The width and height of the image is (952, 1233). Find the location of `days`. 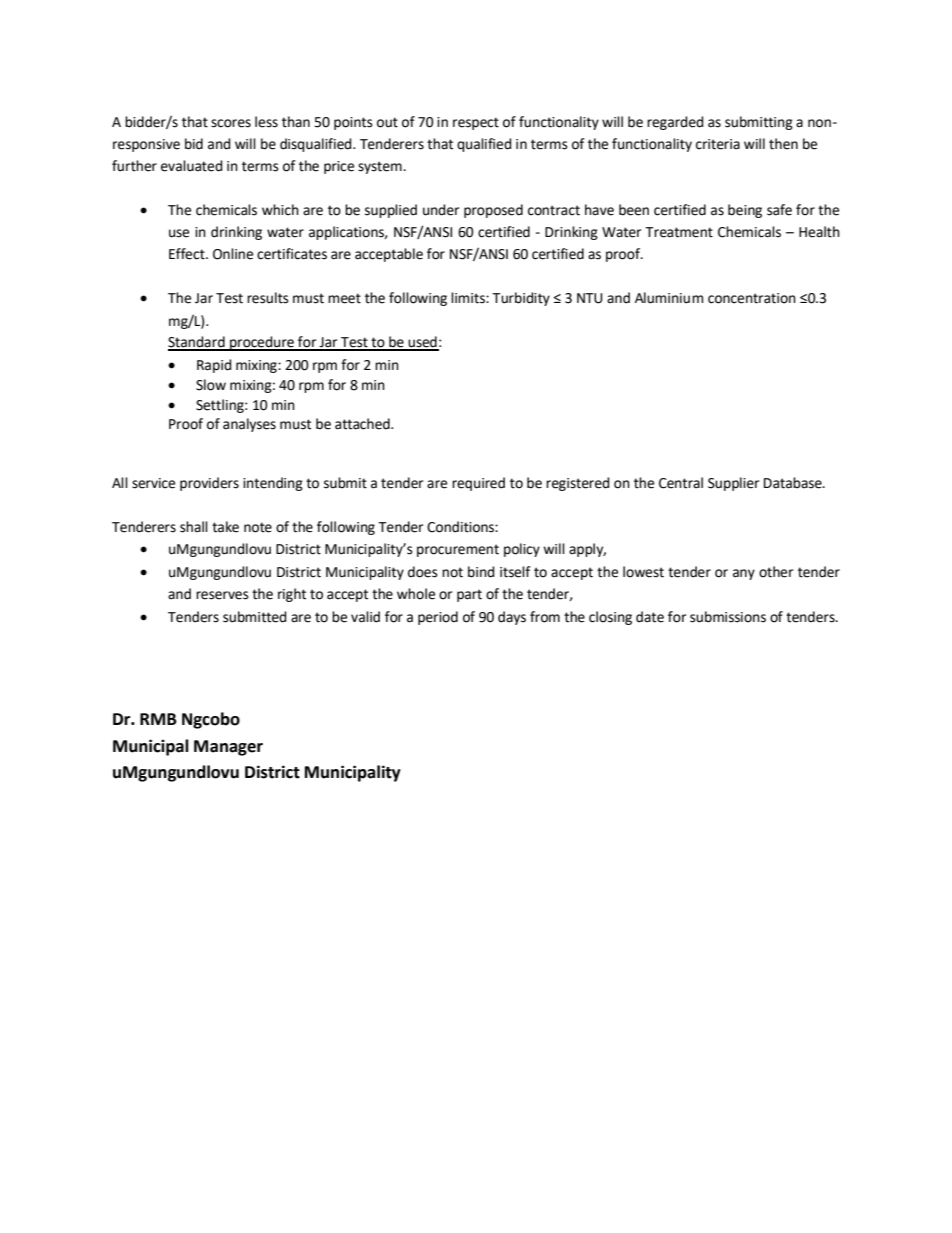

days is located at coordinates (512, 618).
